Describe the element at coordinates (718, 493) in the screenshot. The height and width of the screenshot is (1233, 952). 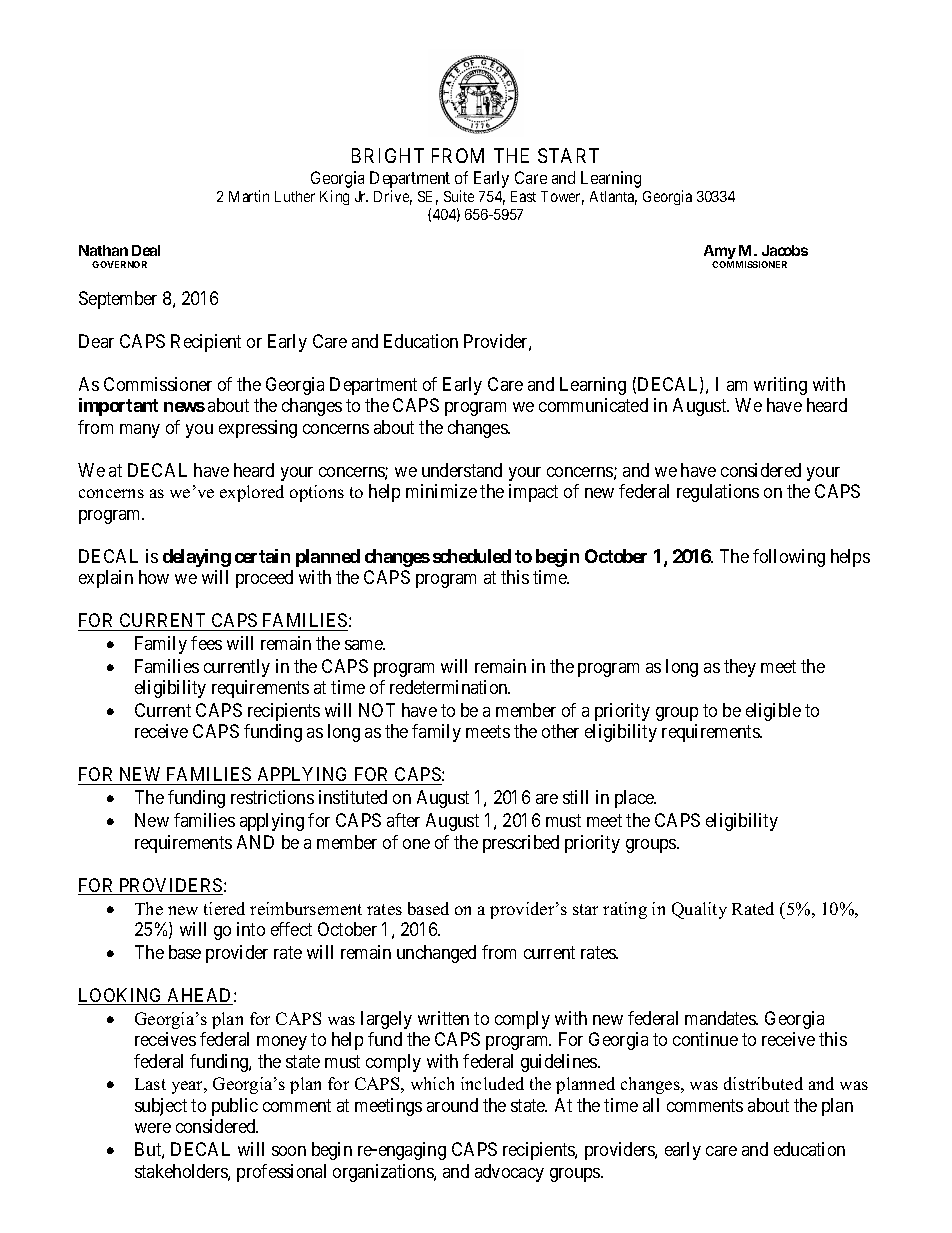
I see `regulations` at that location.
